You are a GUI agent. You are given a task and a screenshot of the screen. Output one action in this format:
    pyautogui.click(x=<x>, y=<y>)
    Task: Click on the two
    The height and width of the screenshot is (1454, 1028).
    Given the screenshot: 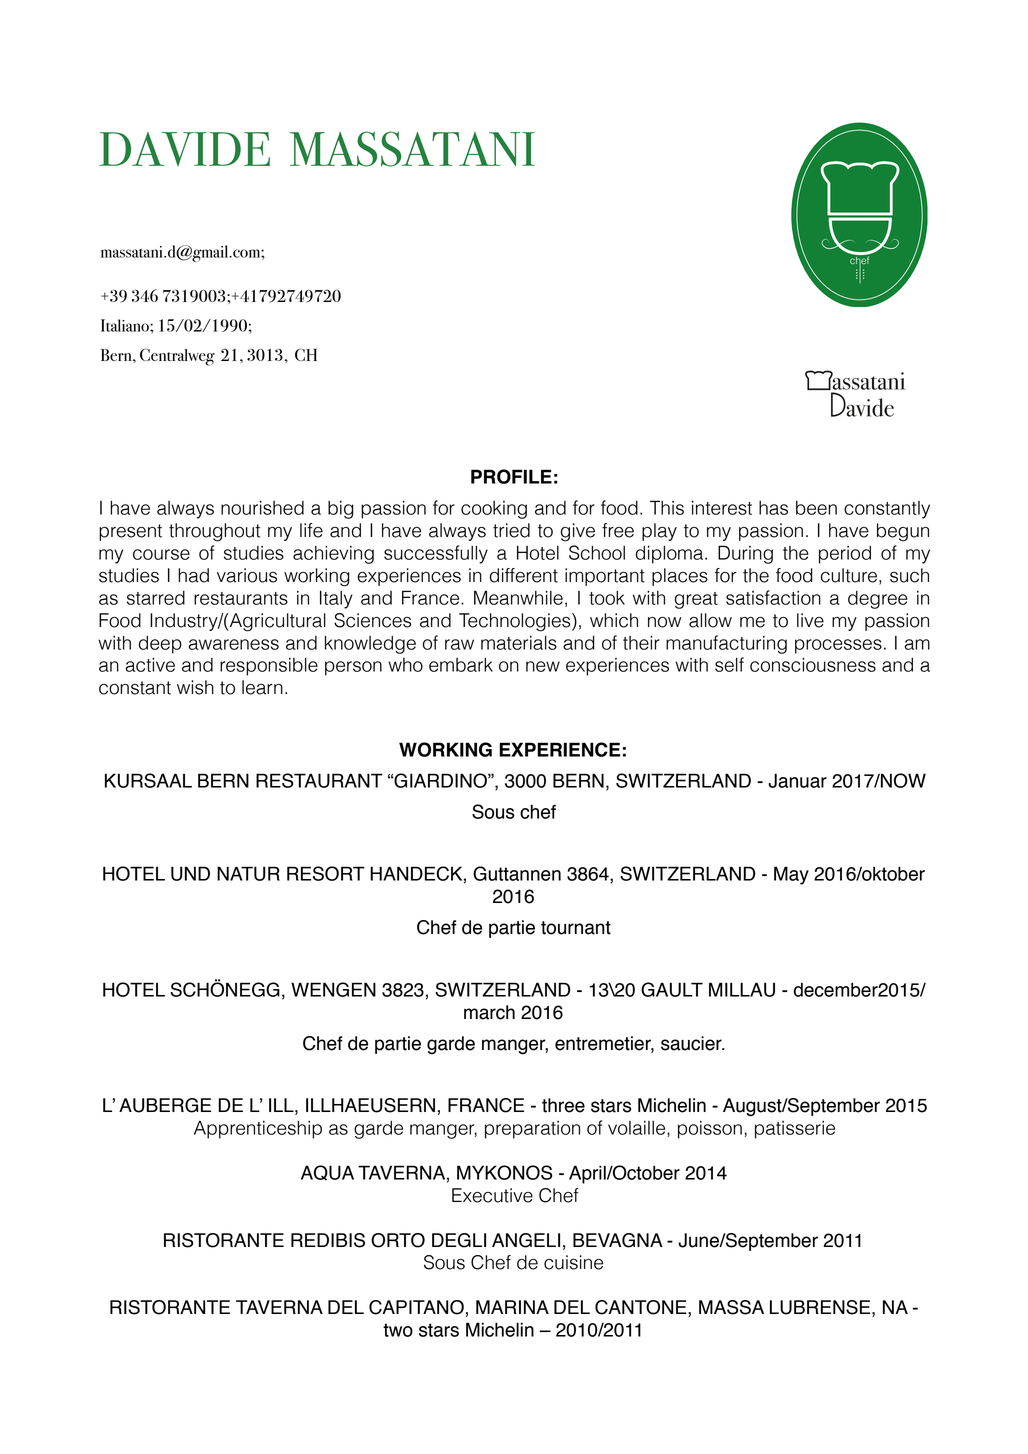 What is the action you would take?
    pyautogui.click(x=398, y=1330)
